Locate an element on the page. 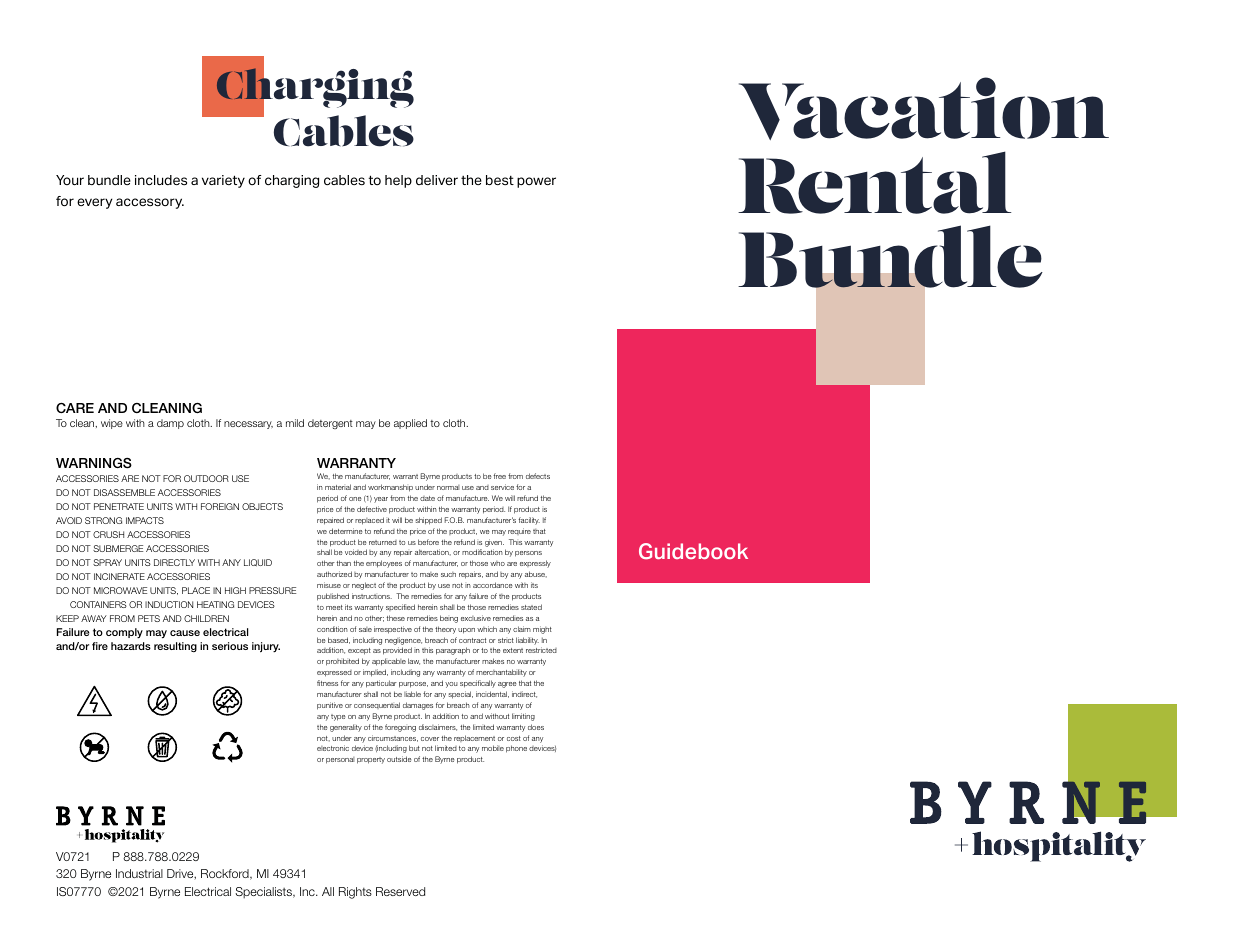  phone is located at coordinates (516, 749).
